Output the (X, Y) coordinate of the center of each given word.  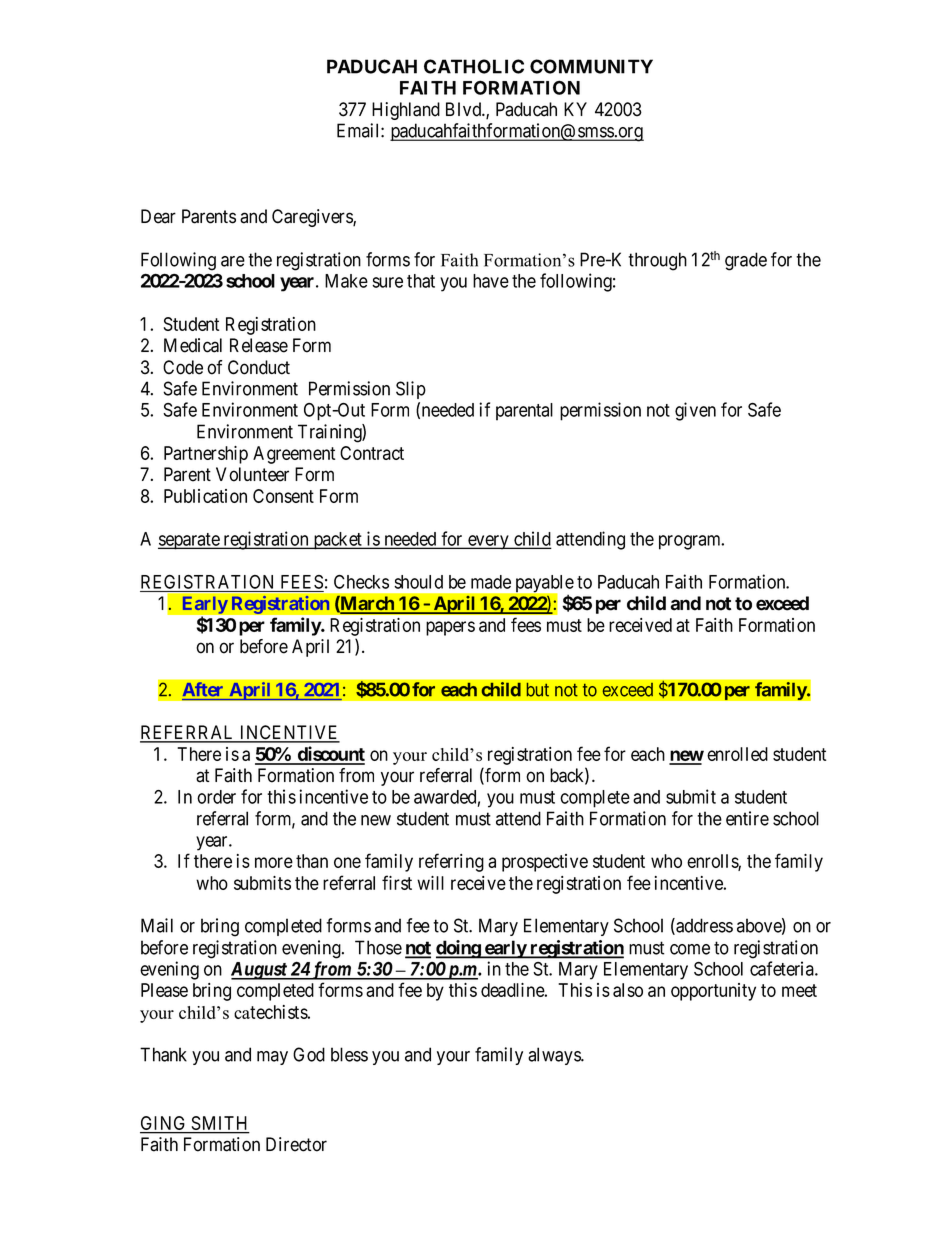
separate (189, 541)
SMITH (219, 1124)
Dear (158, 216)
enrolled (737, 754)
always (555, 1056)
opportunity (713, 992)
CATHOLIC (474, 66)
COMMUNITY (591, 66)
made (491, 582)
